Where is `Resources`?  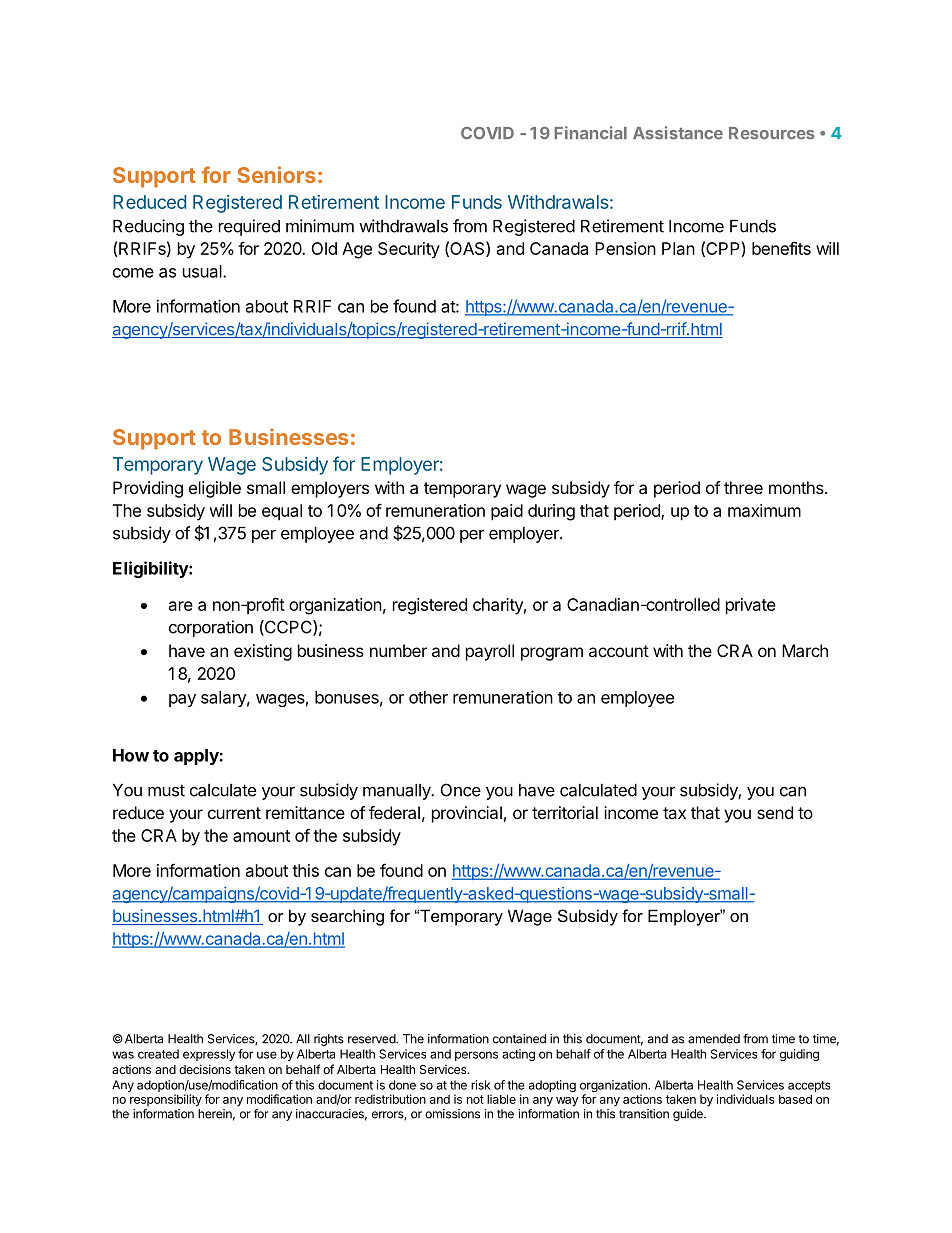 Resources is located at coordinates (771, 133).
